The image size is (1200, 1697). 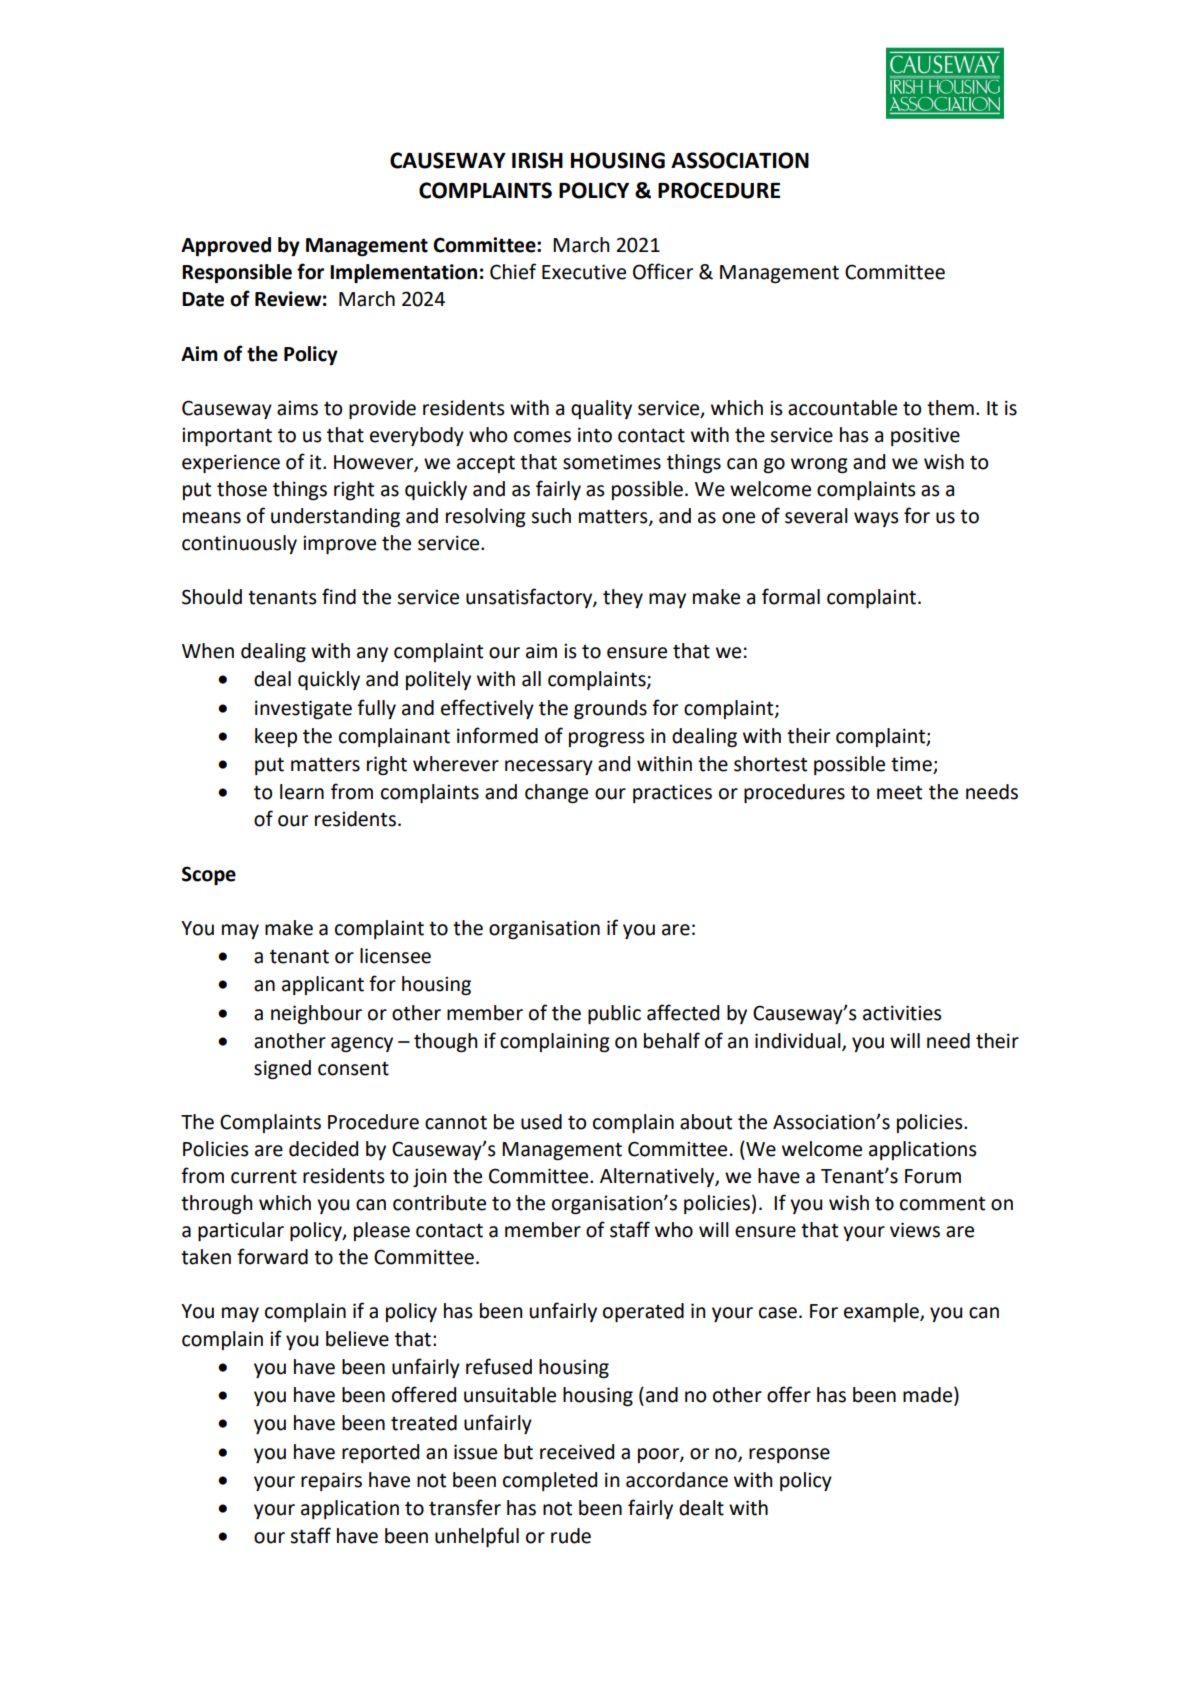 What do you see at coordinates (551, 516) in the screenshot?
I see `such` at bounding box center [551, 516].
